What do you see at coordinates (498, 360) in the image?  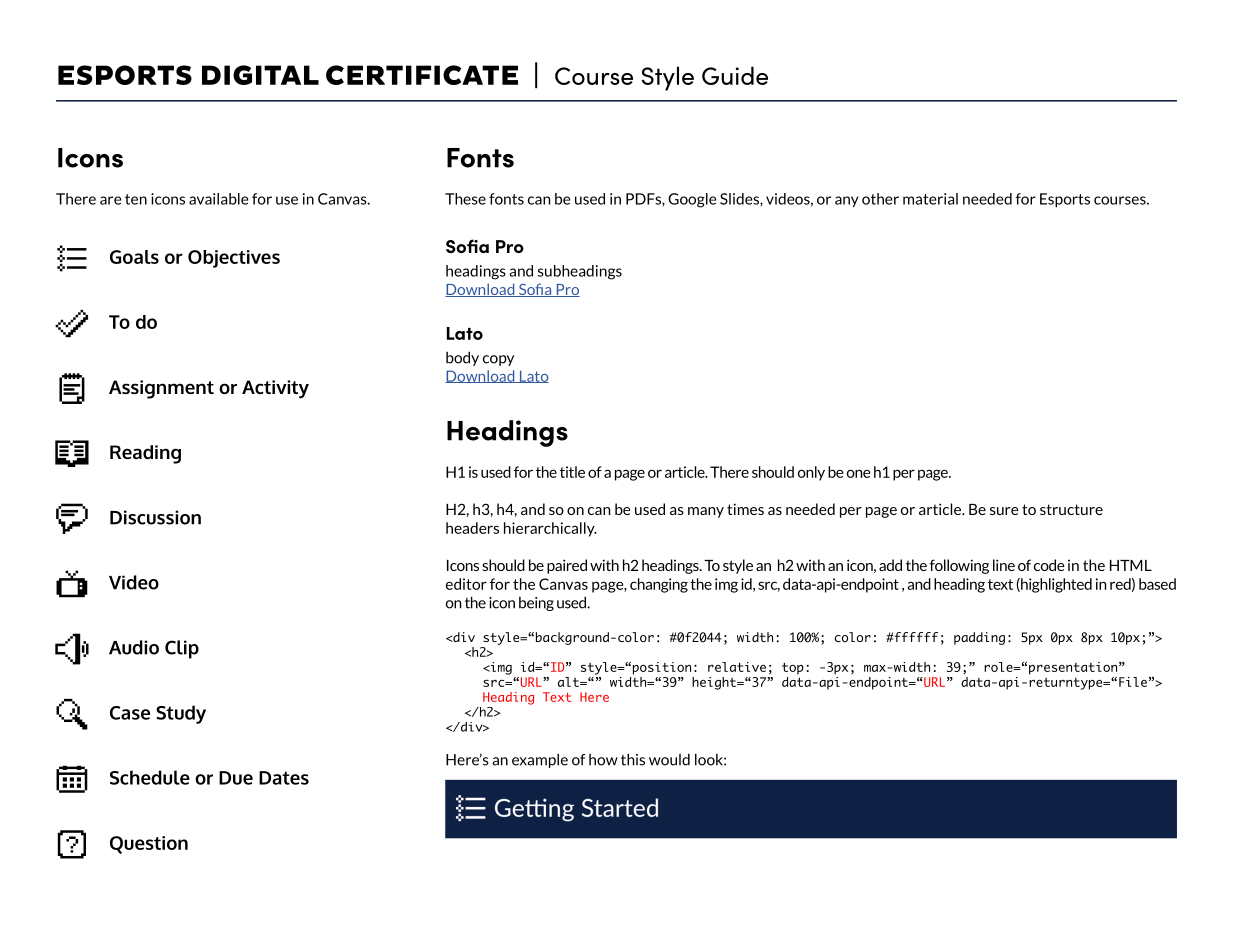 I see `copy` at bounding box center [498, 360].
